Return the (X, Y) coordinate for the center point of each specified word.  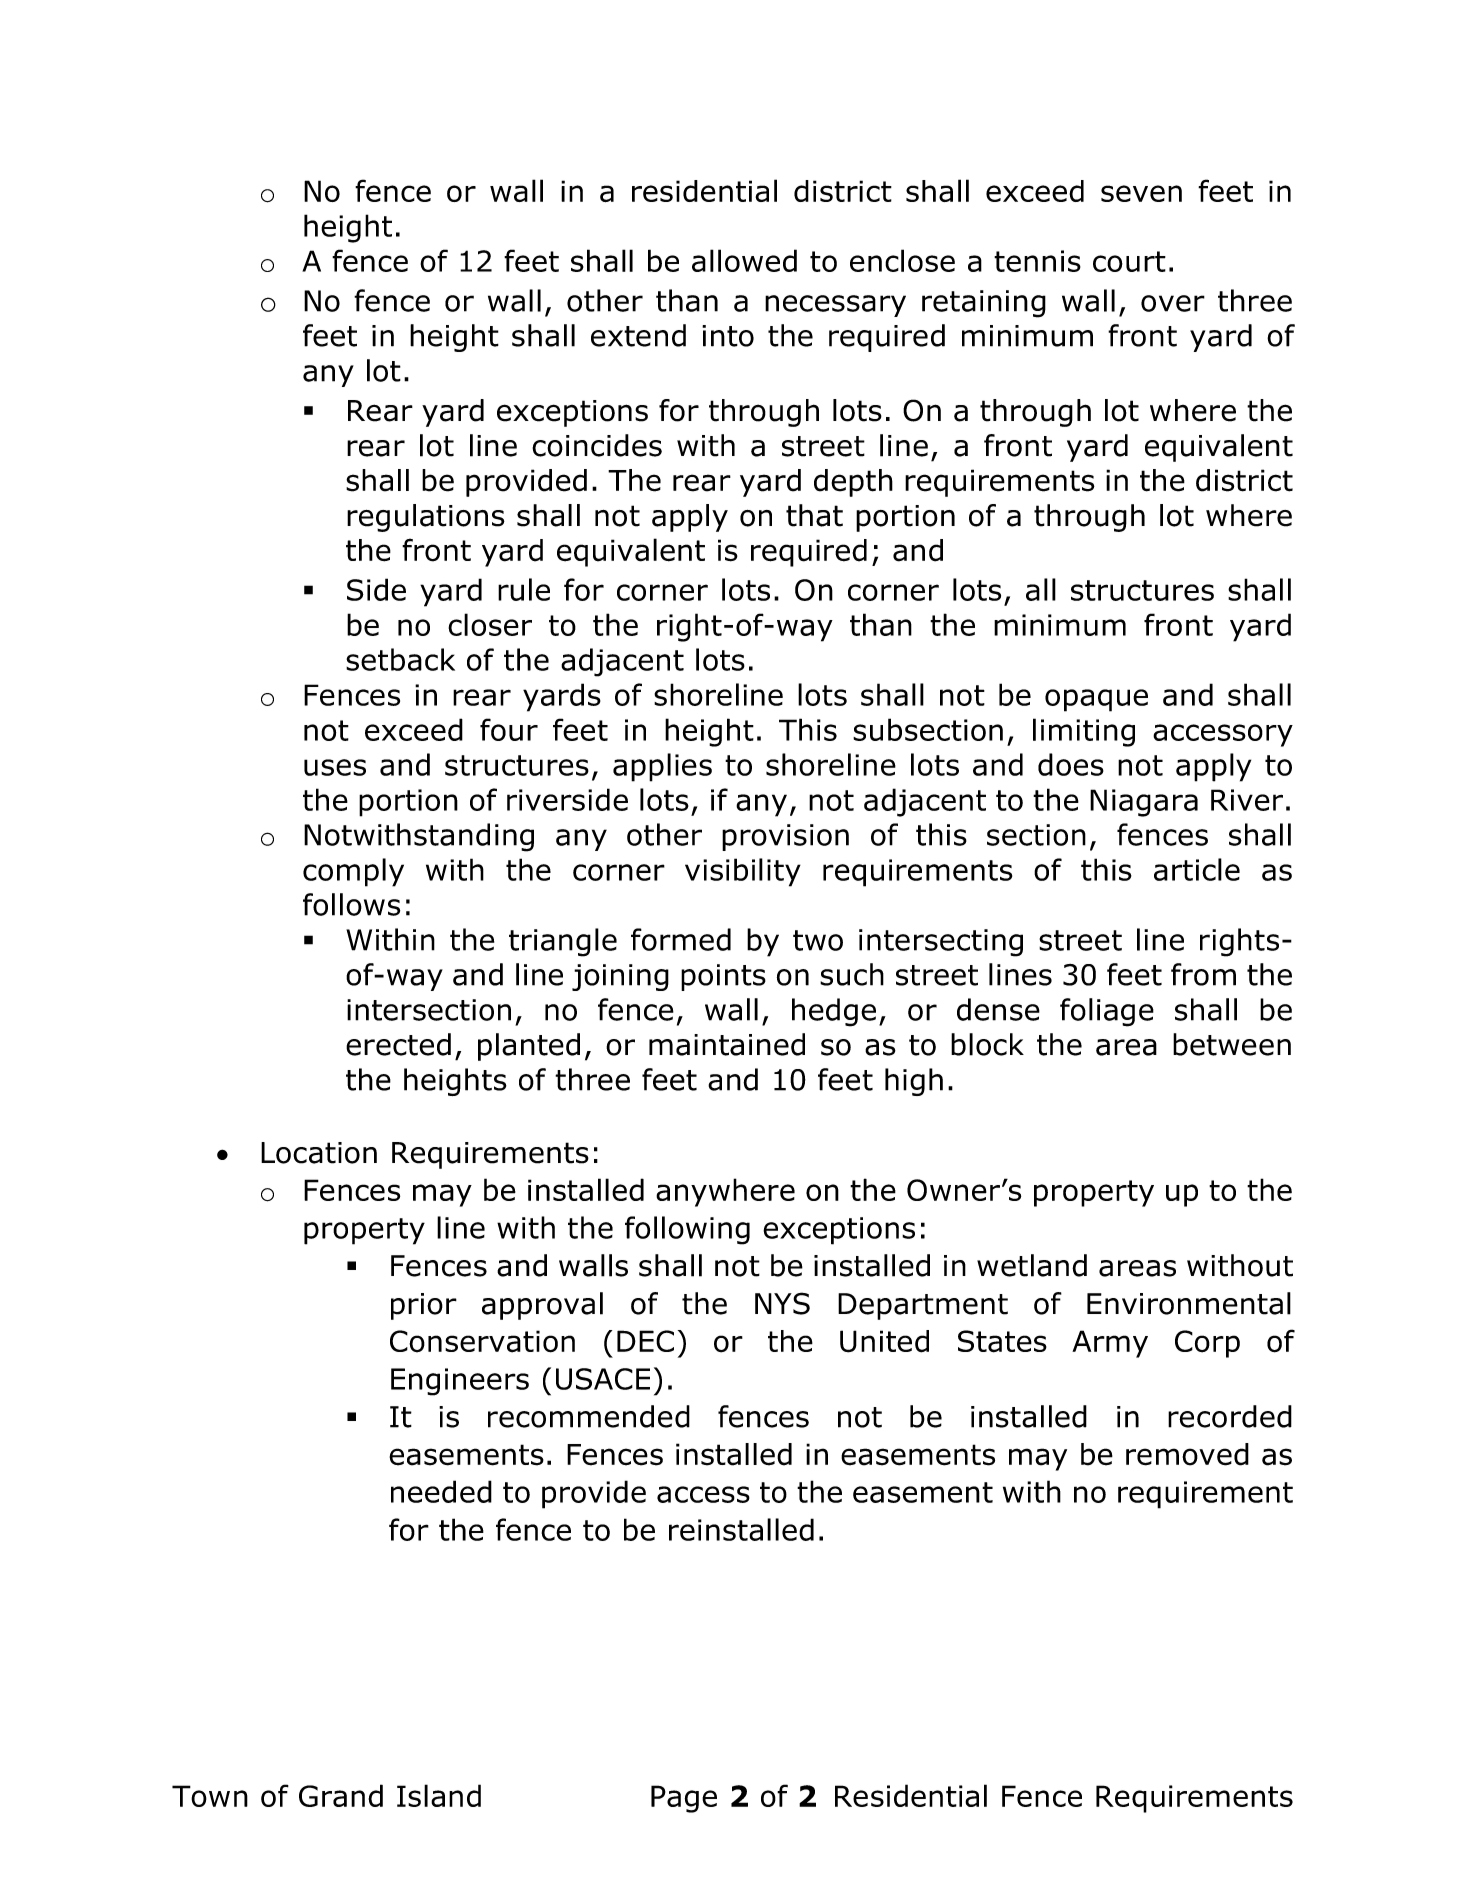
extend (638, 335)
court (1129, 261)
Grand (341, 1795)
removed (1187, 1454)
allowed (744, 260)
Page (684, 1799)
